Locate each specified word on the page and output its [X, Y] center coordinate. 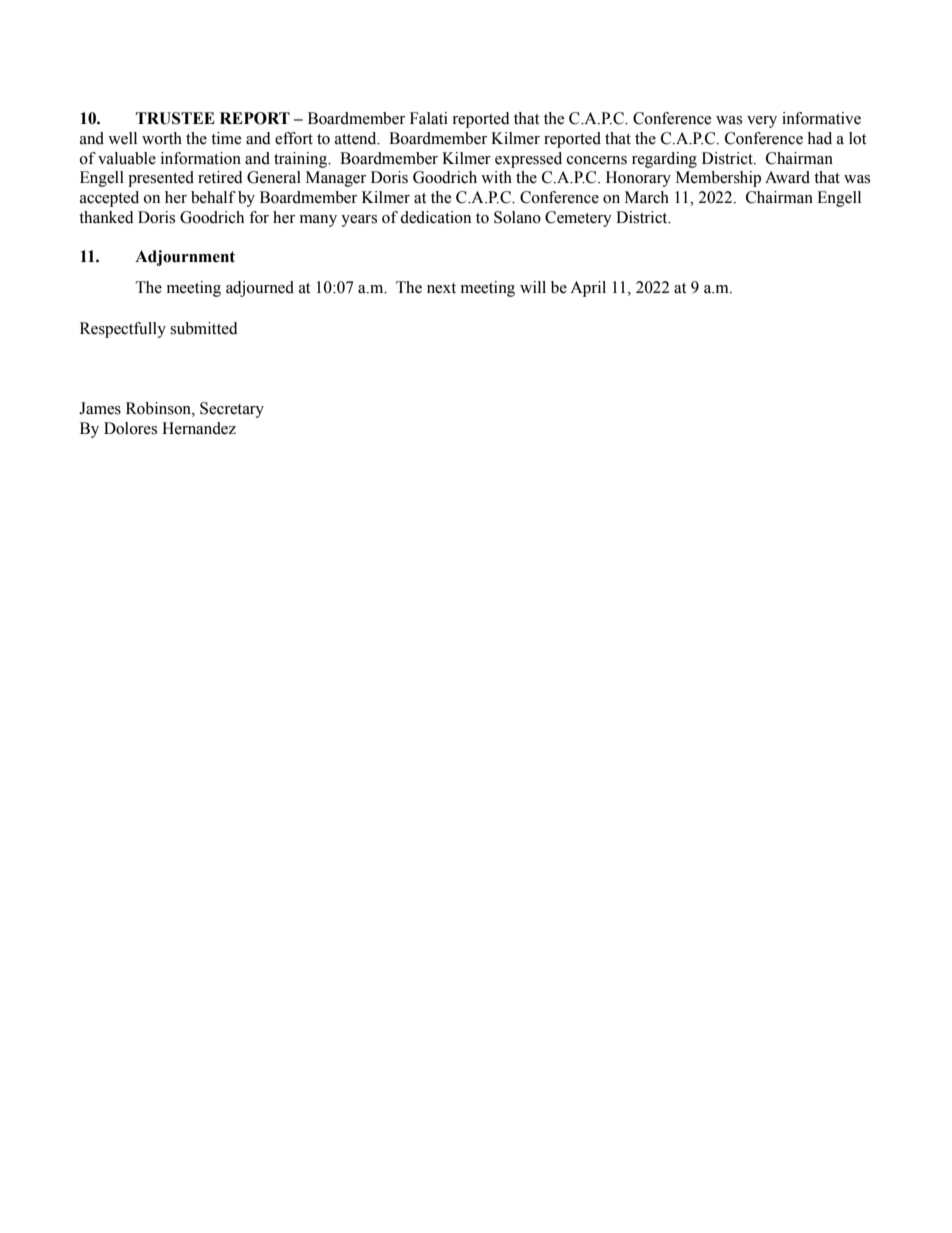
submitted [204, 328]
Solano [517, 217]
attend [357, 138]
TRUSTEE [175, 118]
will [533, 287]
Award [787, 177]
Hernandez [199, 428]
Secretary [232, 410]
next [441, 288]
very [762, 122]
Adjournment [185, 258]
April [588, 289]
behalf [213, 197]
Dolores [130, 428]
